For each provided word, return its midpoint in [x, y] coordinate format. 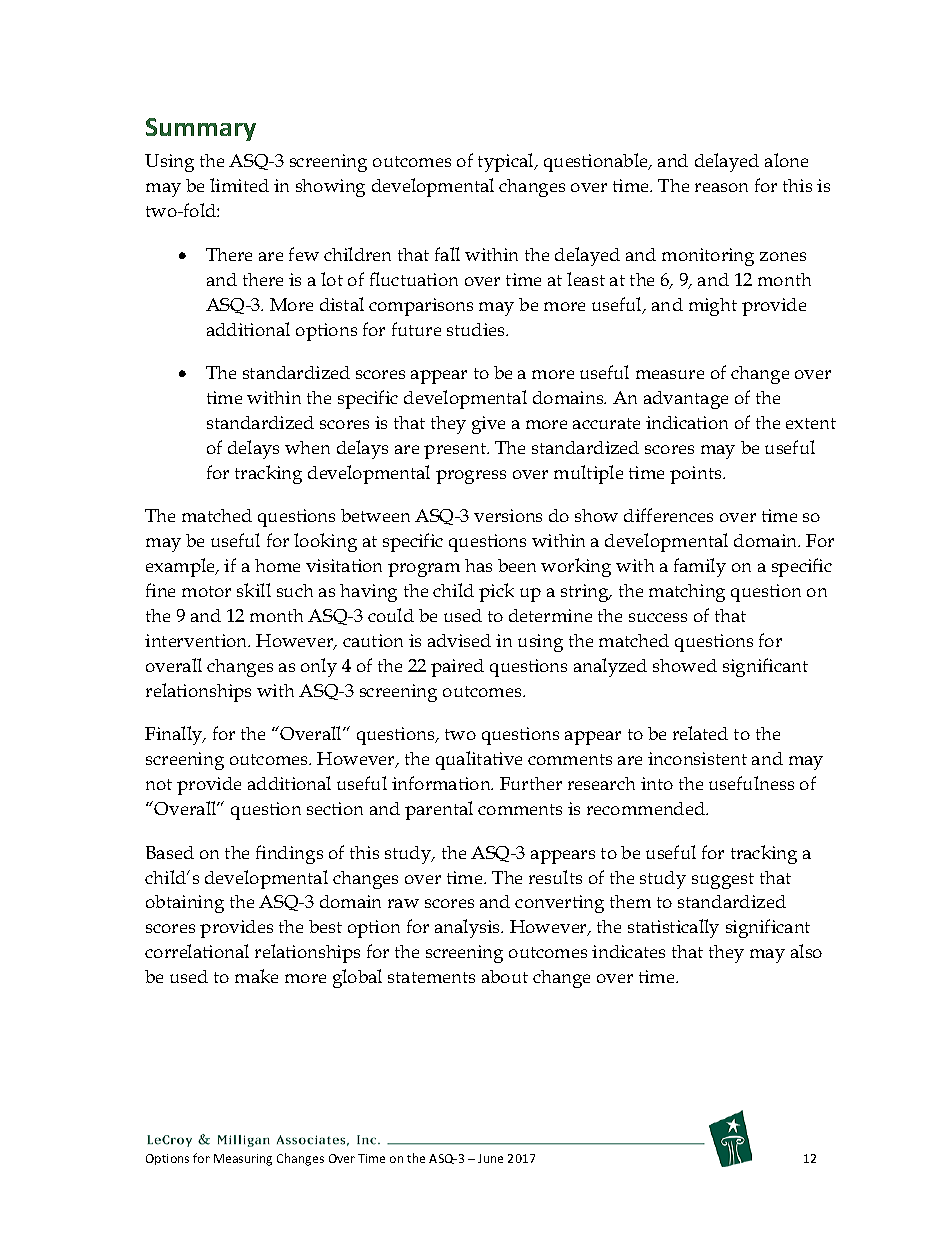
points [697, 475]
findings [289, 854]
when [307, 447]
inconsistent [697, 758]
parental [439, 810]
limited [239, 185]
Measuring [243, 1160]
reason [721, 187]
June [490, 1158]
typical [507, 162]
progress [471, 477]
